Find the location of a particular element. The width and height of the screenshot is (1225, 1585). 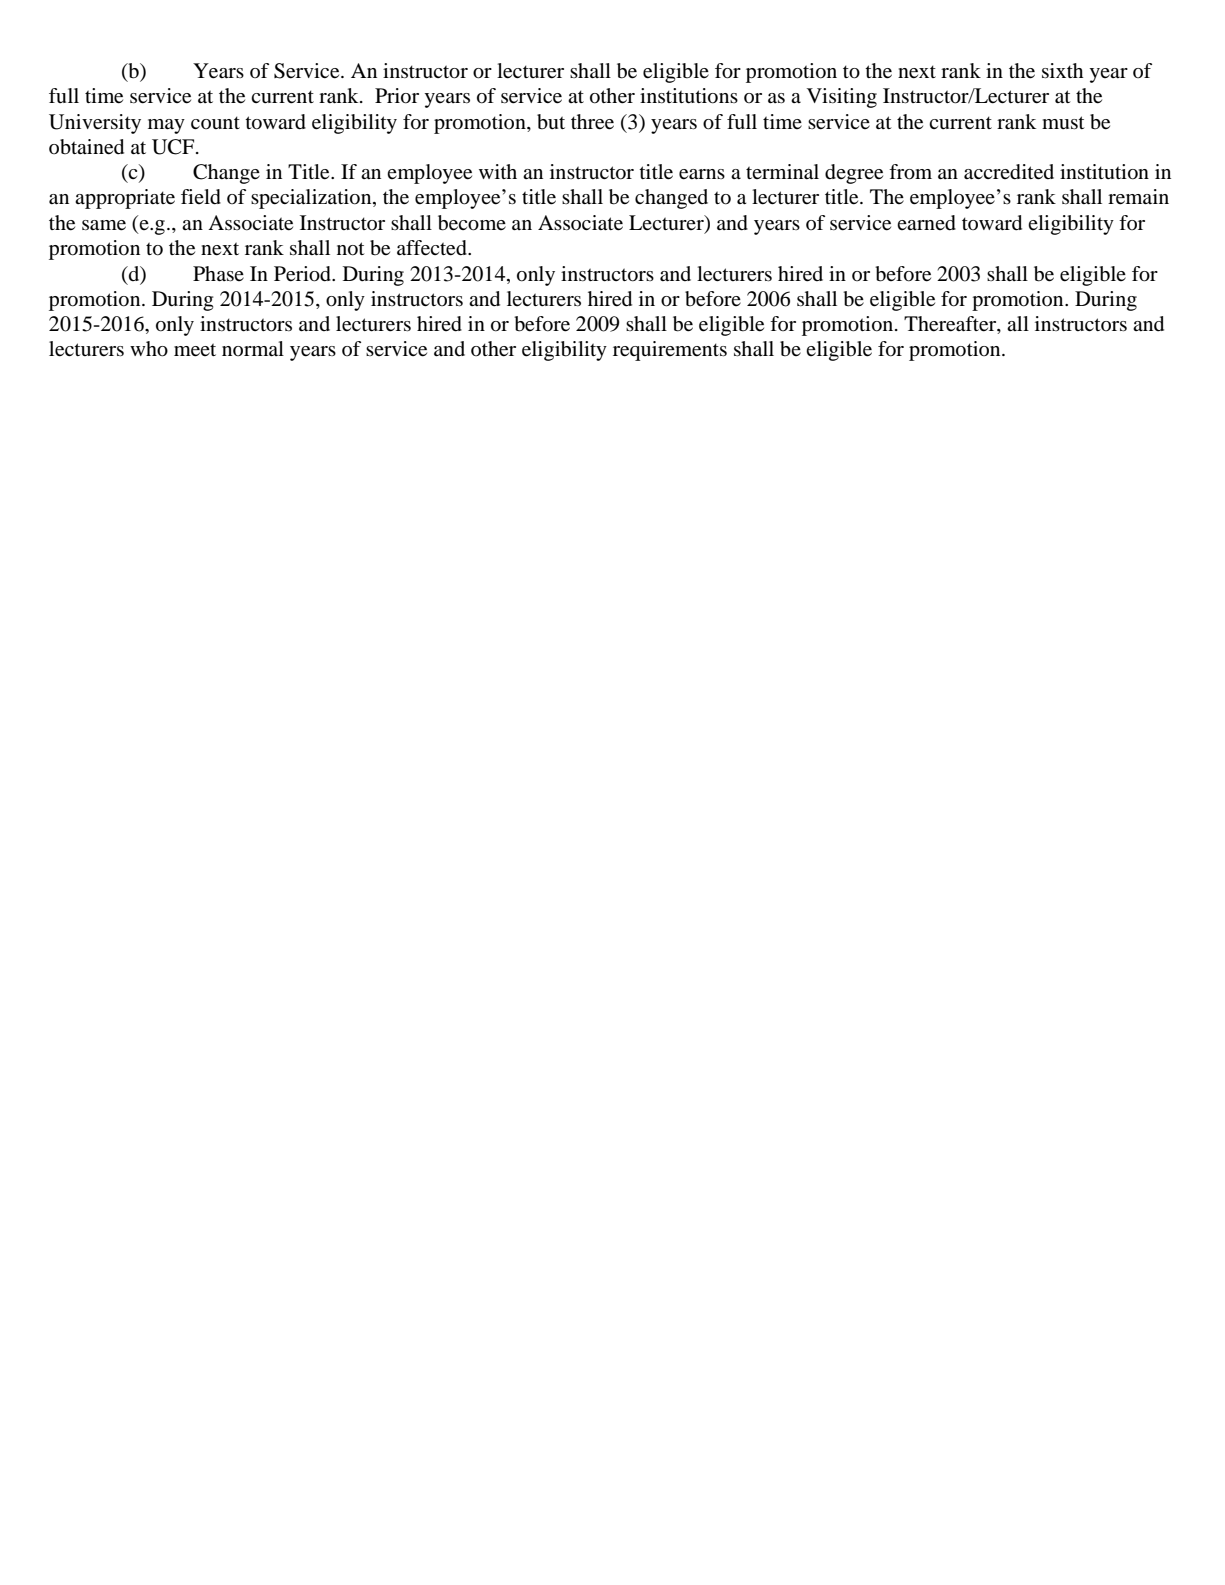

affected is located at coordinates (433, 248).
